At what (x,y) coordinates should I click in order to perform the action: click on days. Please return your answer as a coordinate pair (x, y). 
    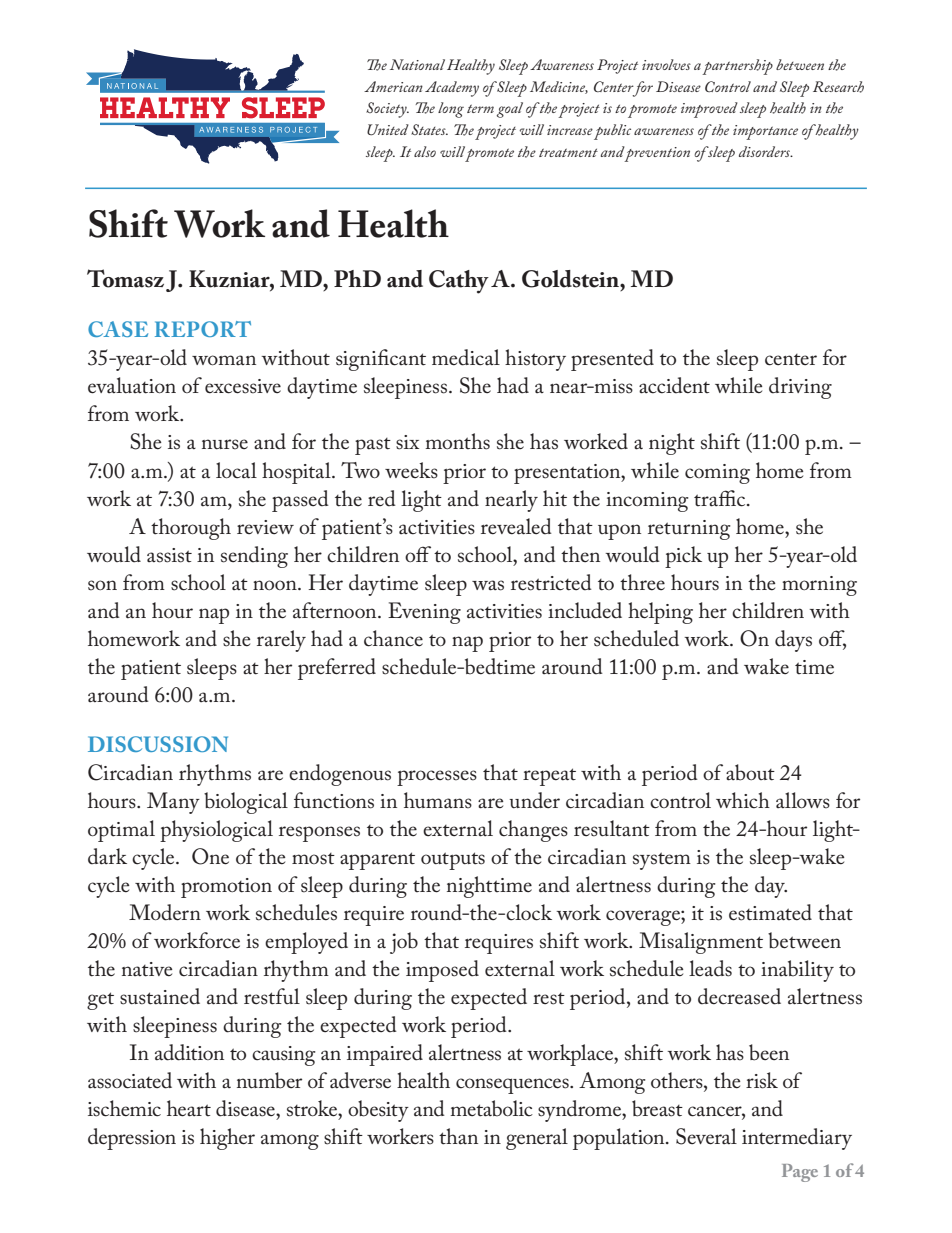
    Looking at the image, I should click on (793, 641).
